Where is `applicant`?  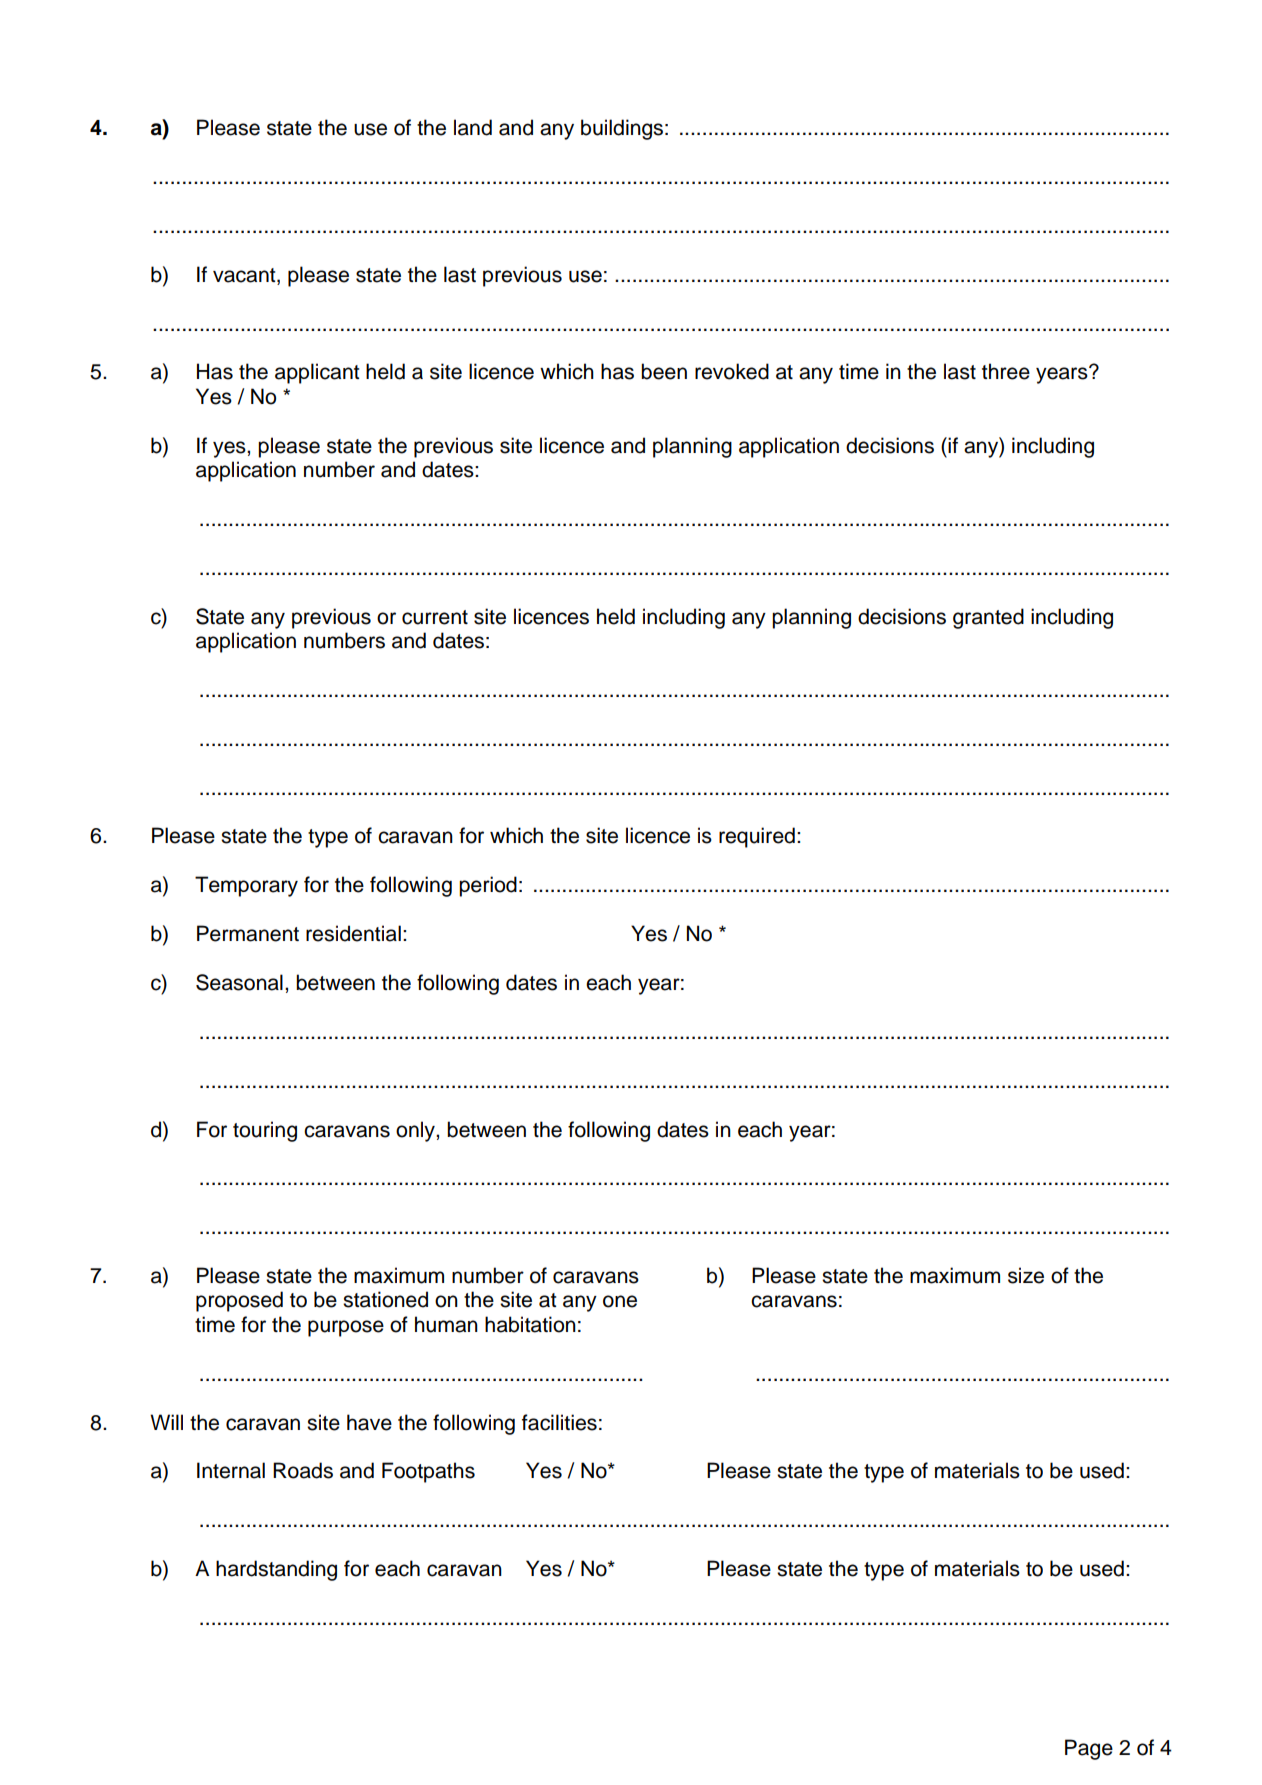
applicant is located at coordinates (317, 373).
